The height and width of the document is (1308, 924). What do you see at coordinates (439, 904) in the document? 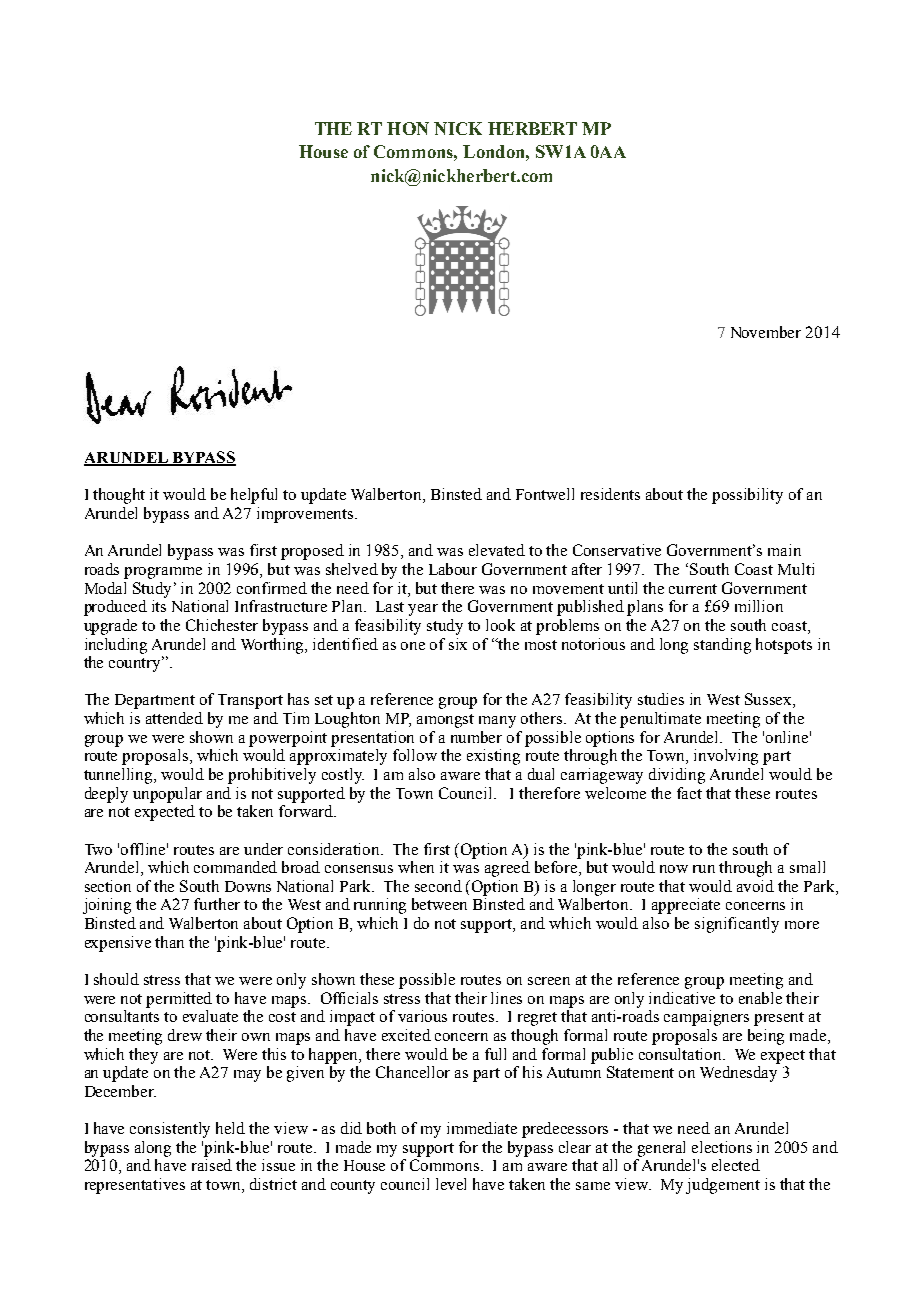
I see `between` at bounding box center [439, 904].
